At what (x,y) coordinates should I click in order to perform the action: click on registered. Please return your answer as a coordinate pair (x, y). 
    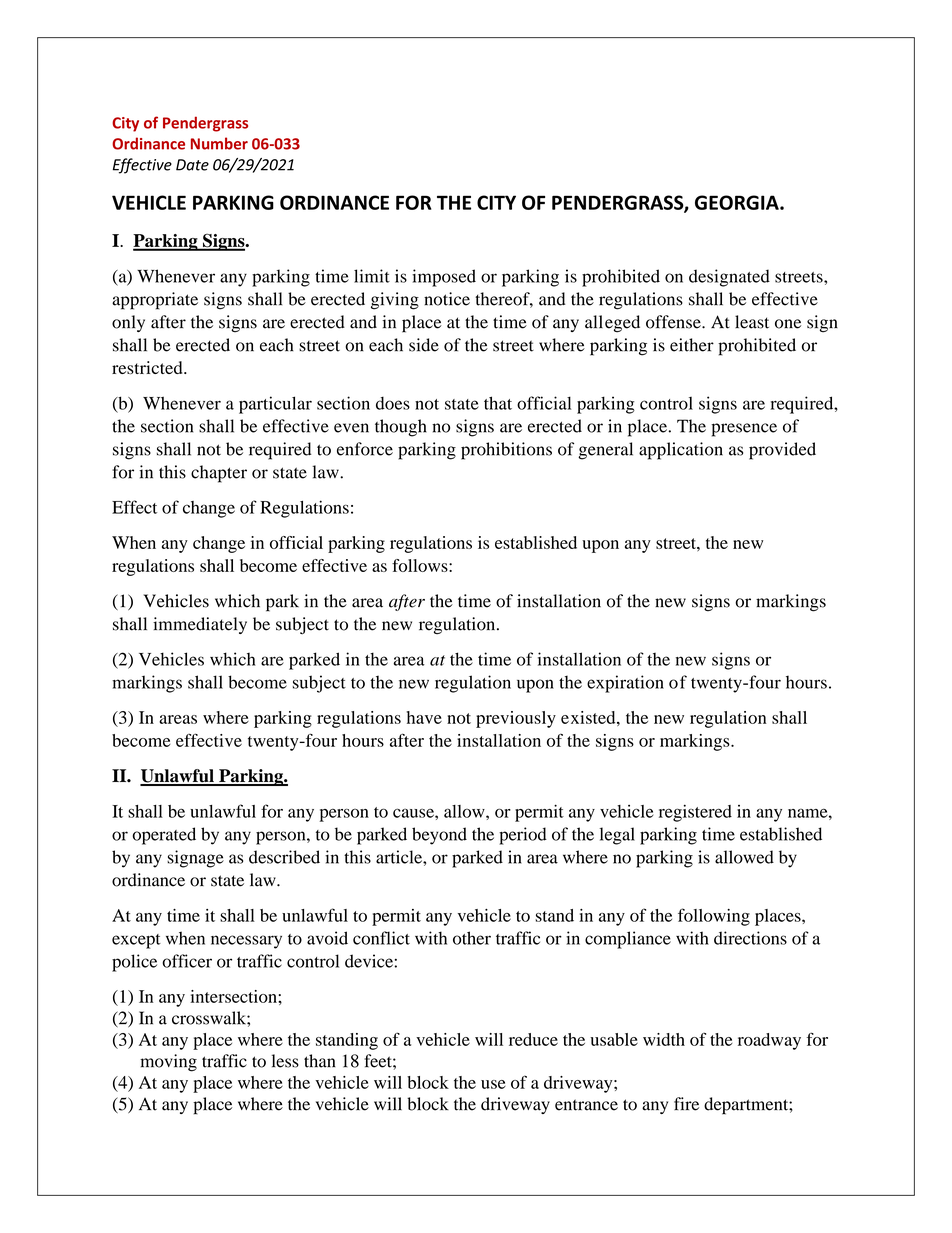
    Looking at the image, I should click on (695, 813).
